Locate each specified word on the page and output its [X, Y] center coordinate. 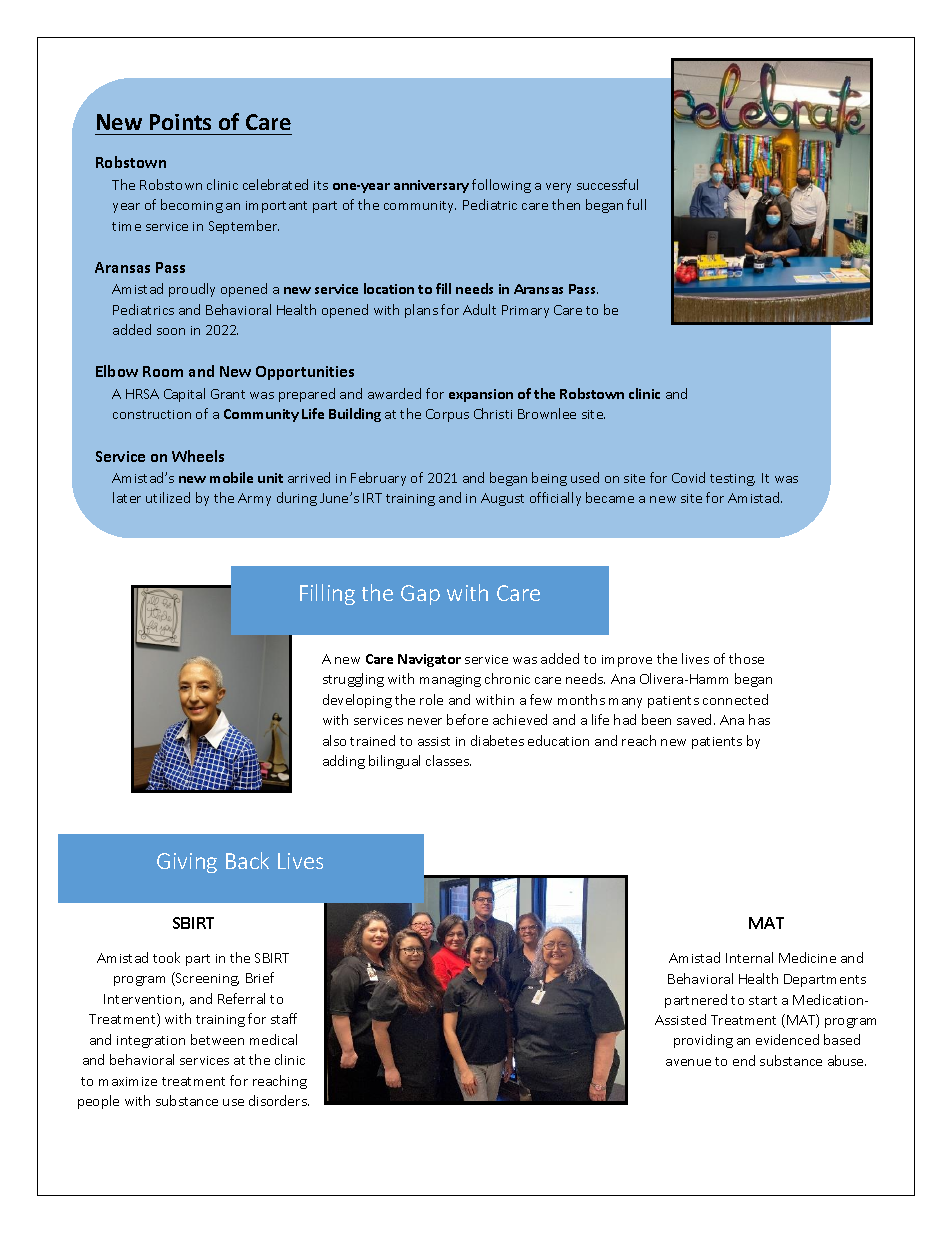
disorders [279, 1100]
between [217, 1039]
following [501, 186]
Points [180, 122]
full [636, 204]
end [744, 1060]
